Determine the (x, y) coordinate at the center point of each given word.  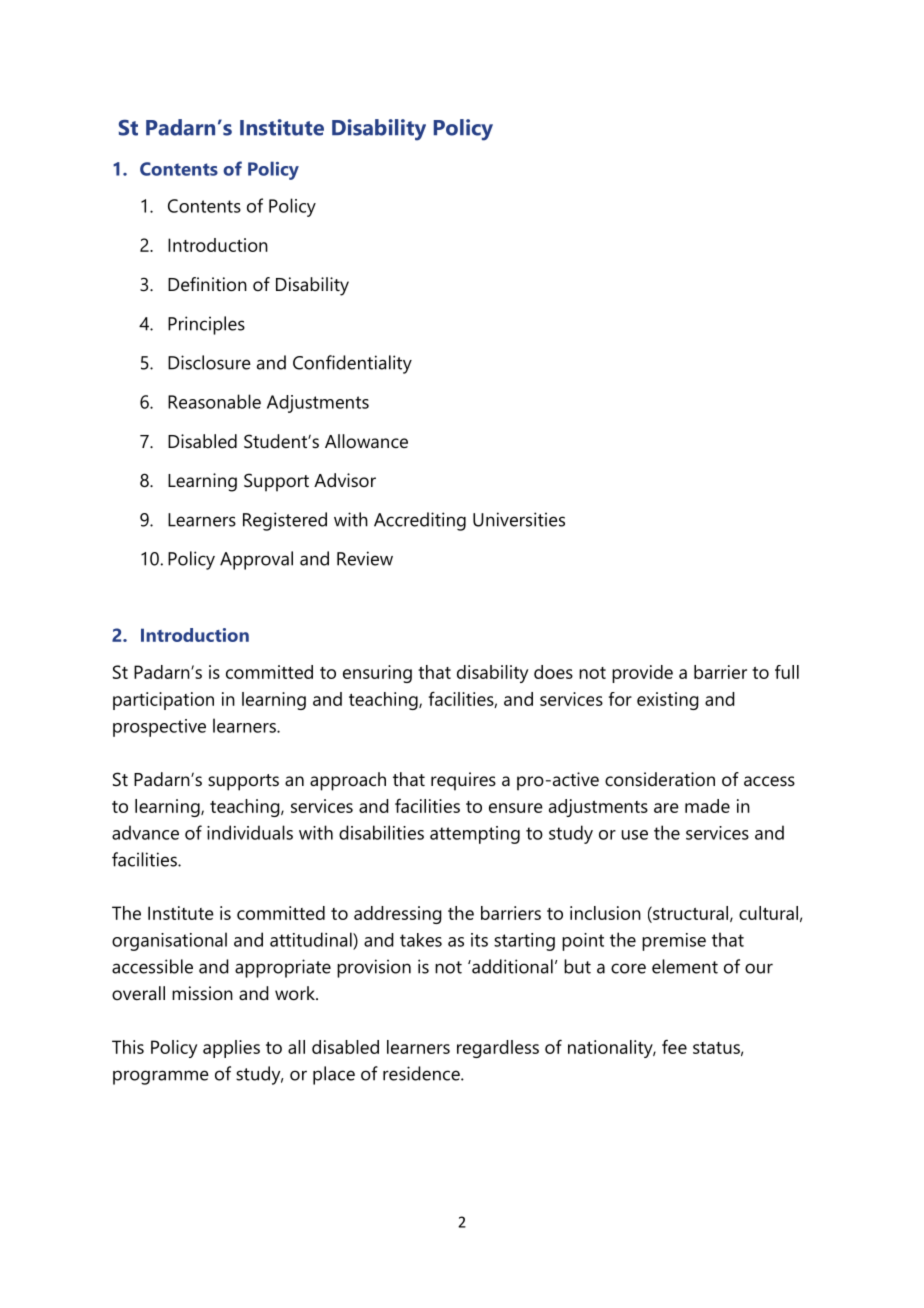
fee (674, 1047)
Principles (206, 325)
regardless (498, 1049)
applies (231, 1049)
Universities (519, 519)
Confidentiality (352, 364)
